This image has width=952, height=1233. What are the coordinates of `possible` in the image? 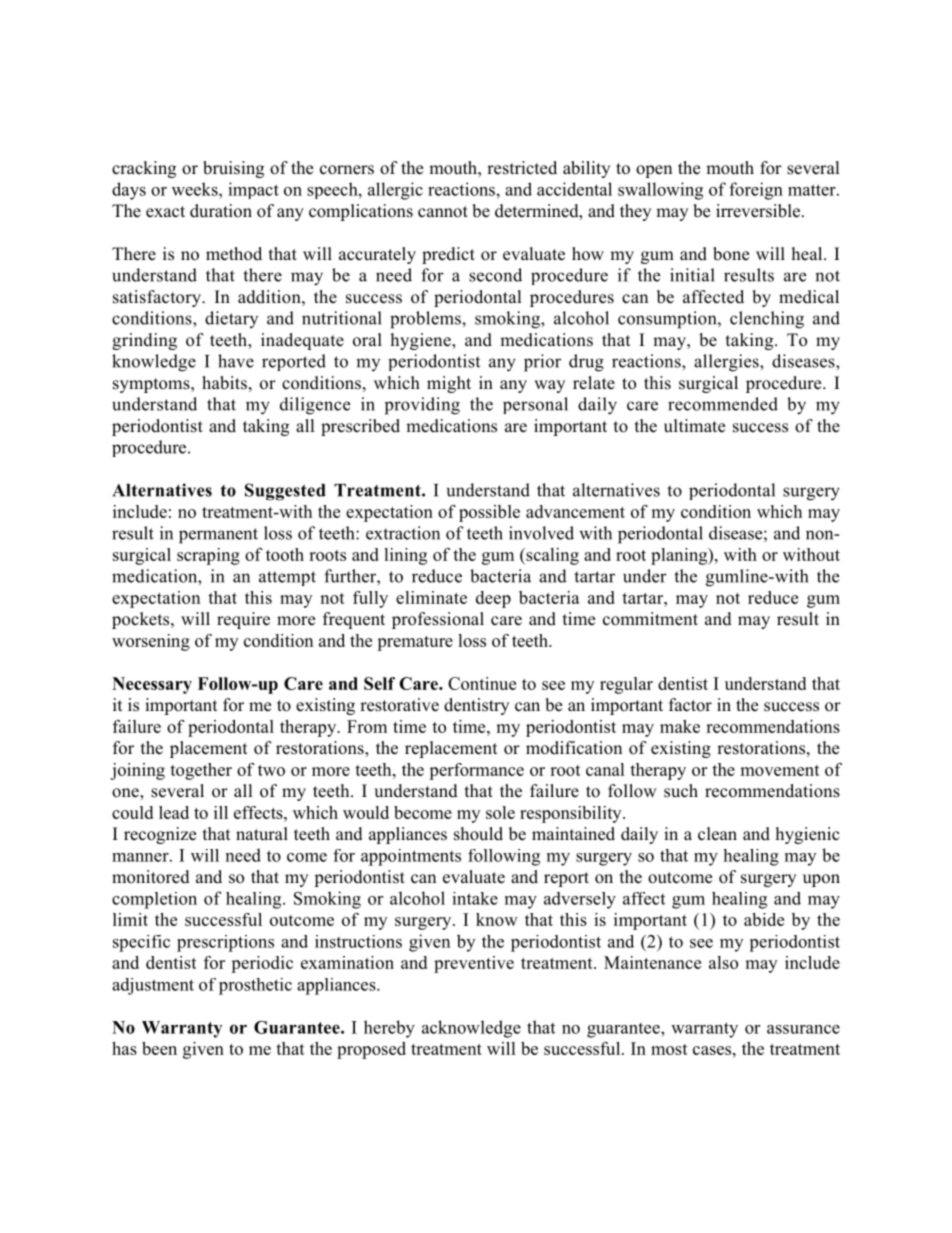 It's located at (489, 513).
